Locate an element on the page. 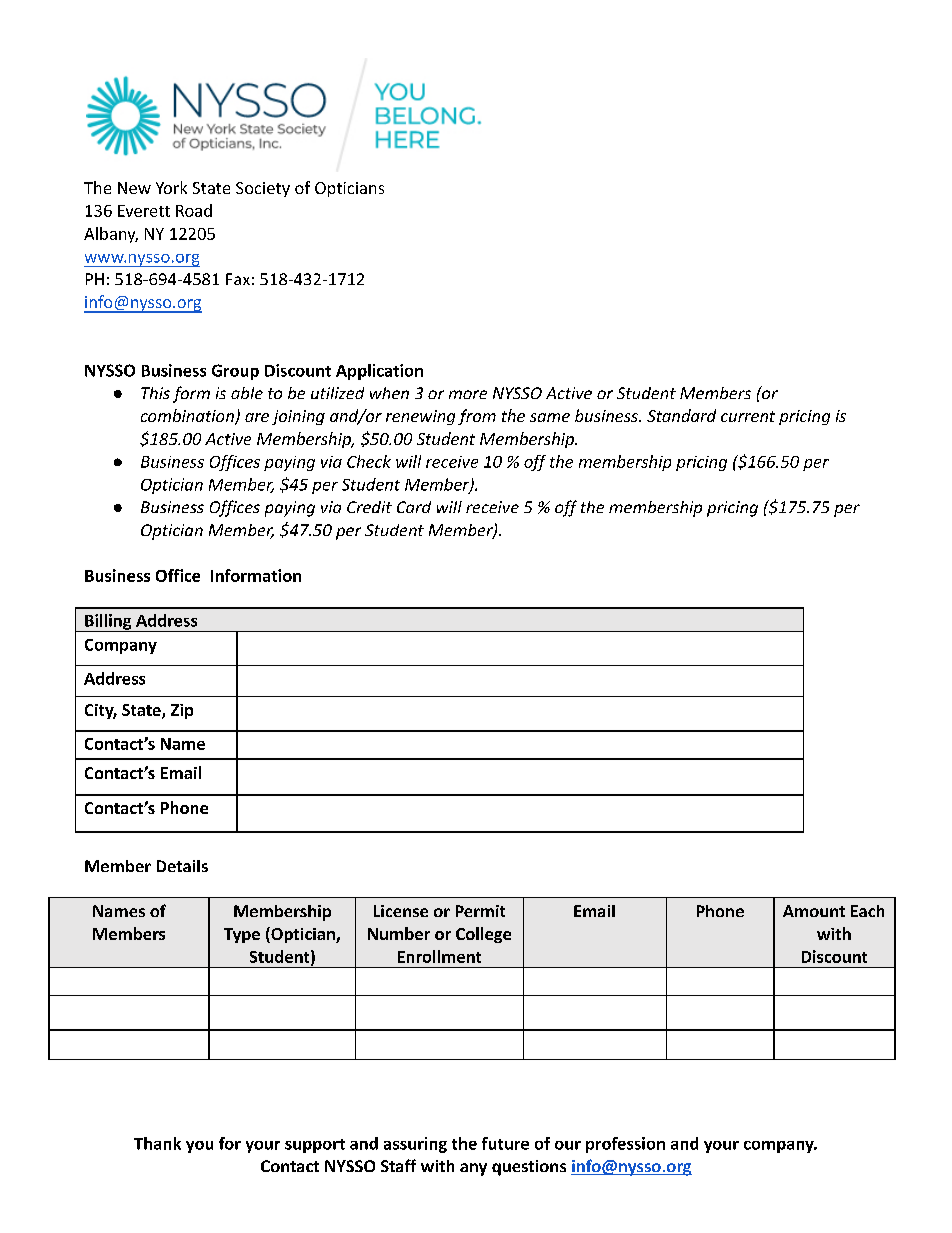  future is located at coordinates (505, 1143).
